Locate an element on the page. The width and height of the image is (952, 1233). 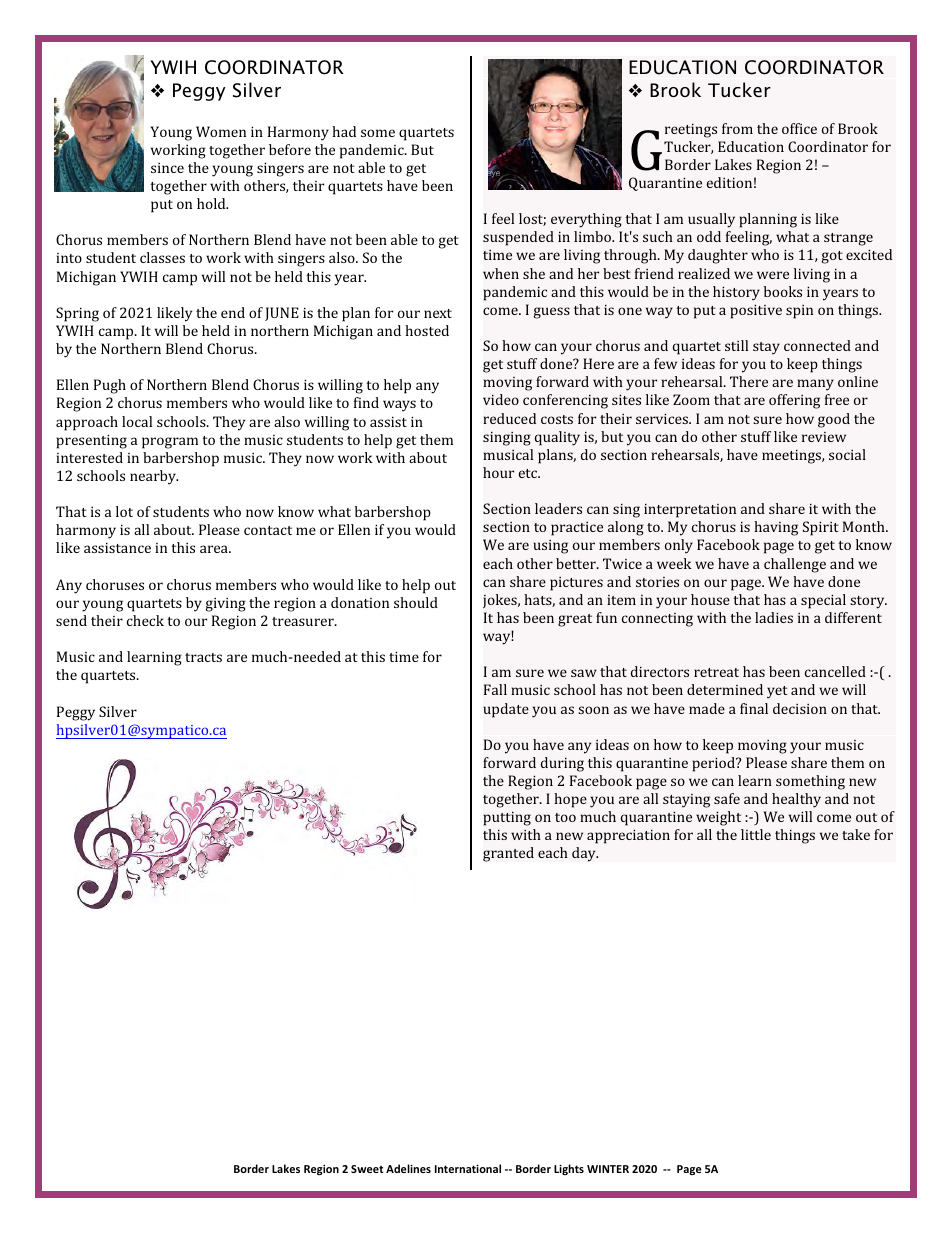
since is located at coordinates (167, 168).
